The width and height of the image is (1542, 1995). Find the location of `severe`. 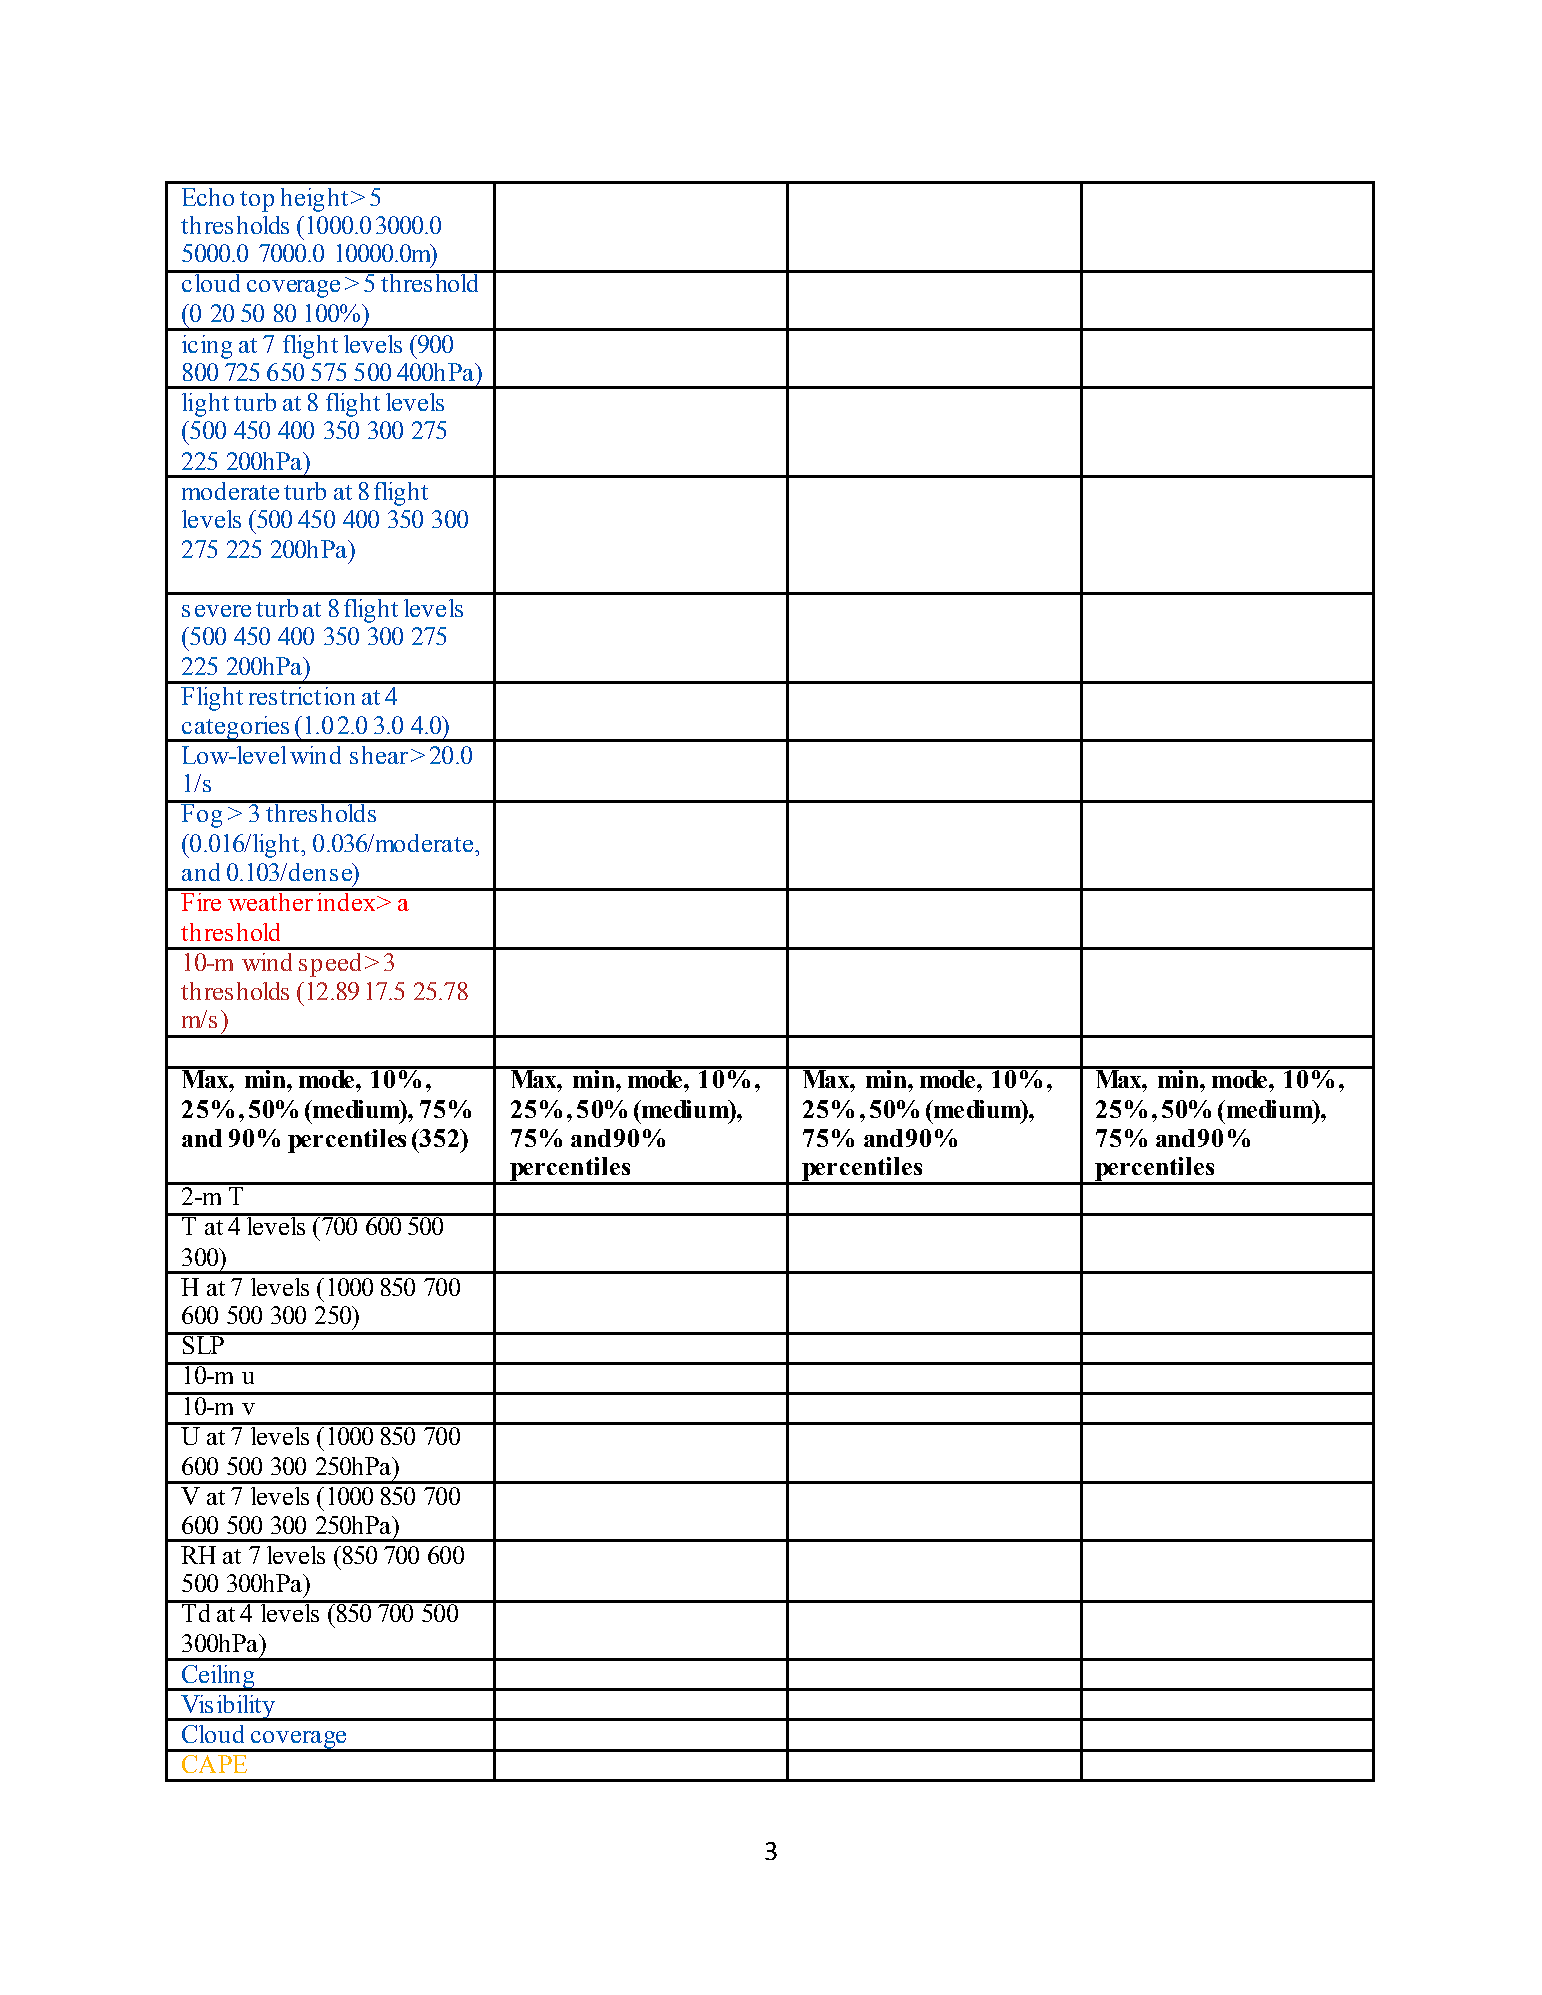

severe is located at coordinates (216, 611).
